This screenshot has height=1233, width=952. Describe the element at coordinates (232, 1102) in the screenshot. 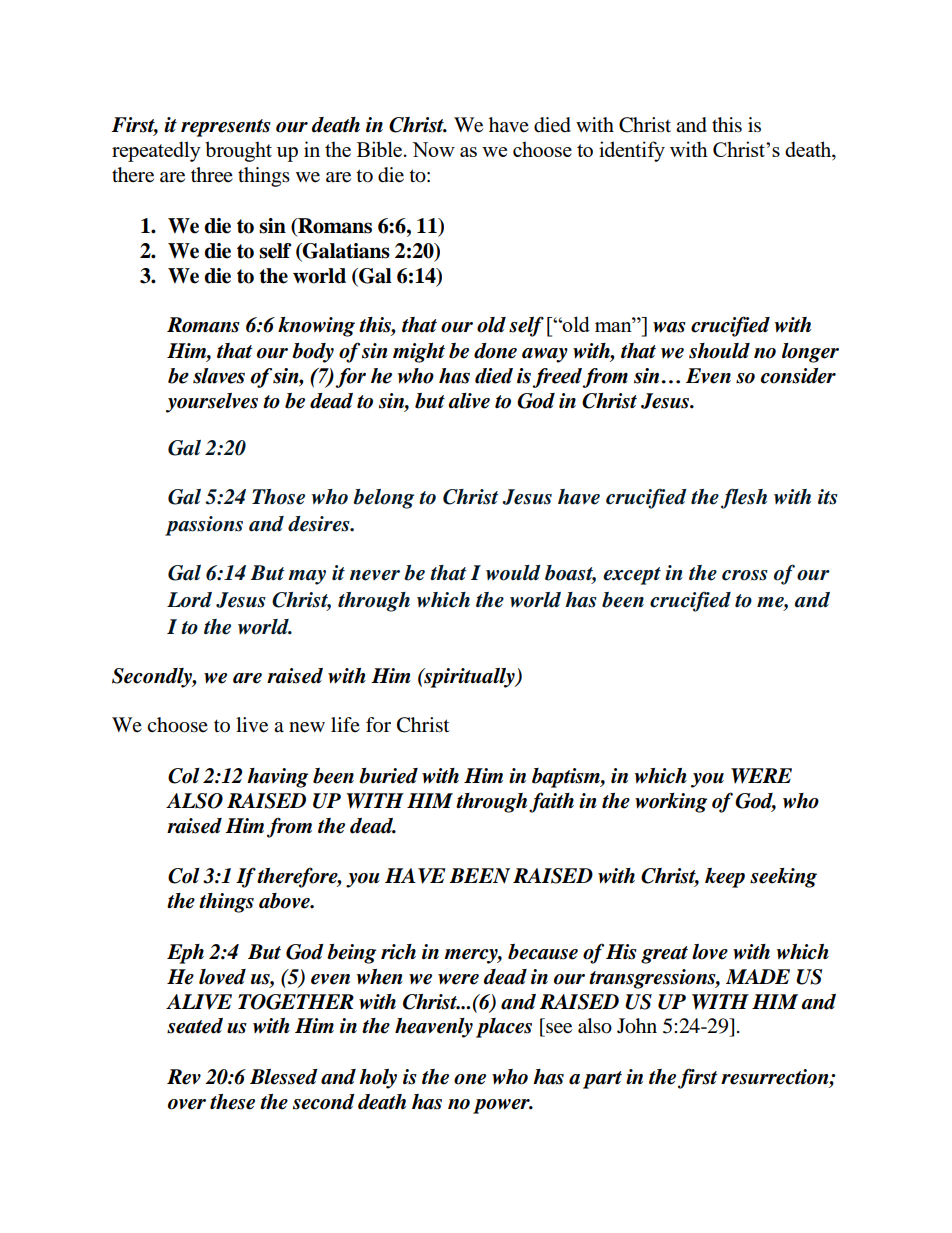

I see `these` at that location.
